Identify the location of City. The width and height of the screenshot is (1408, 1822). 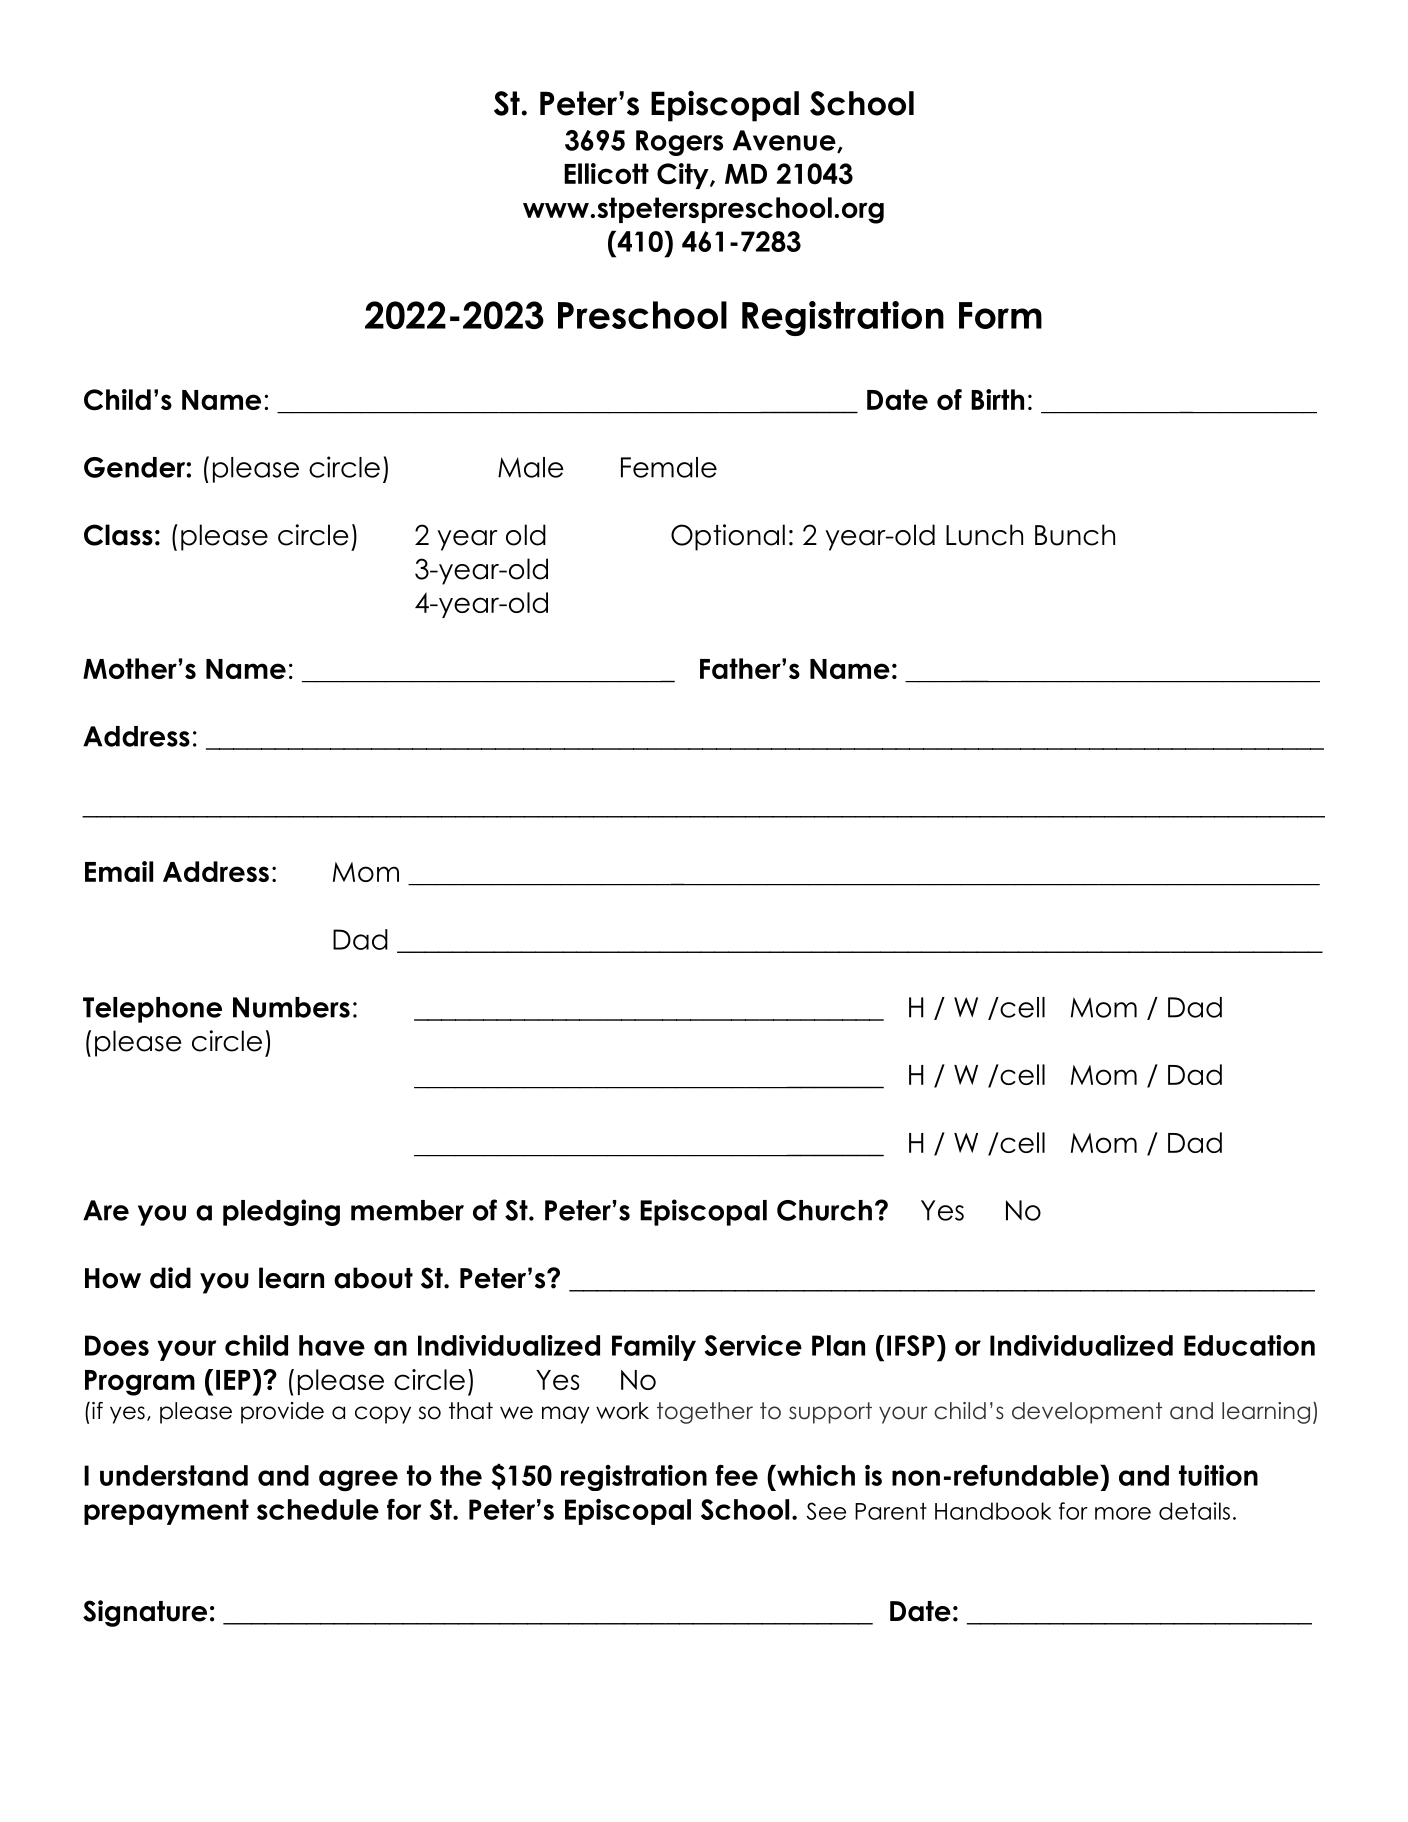
(684, 176).
